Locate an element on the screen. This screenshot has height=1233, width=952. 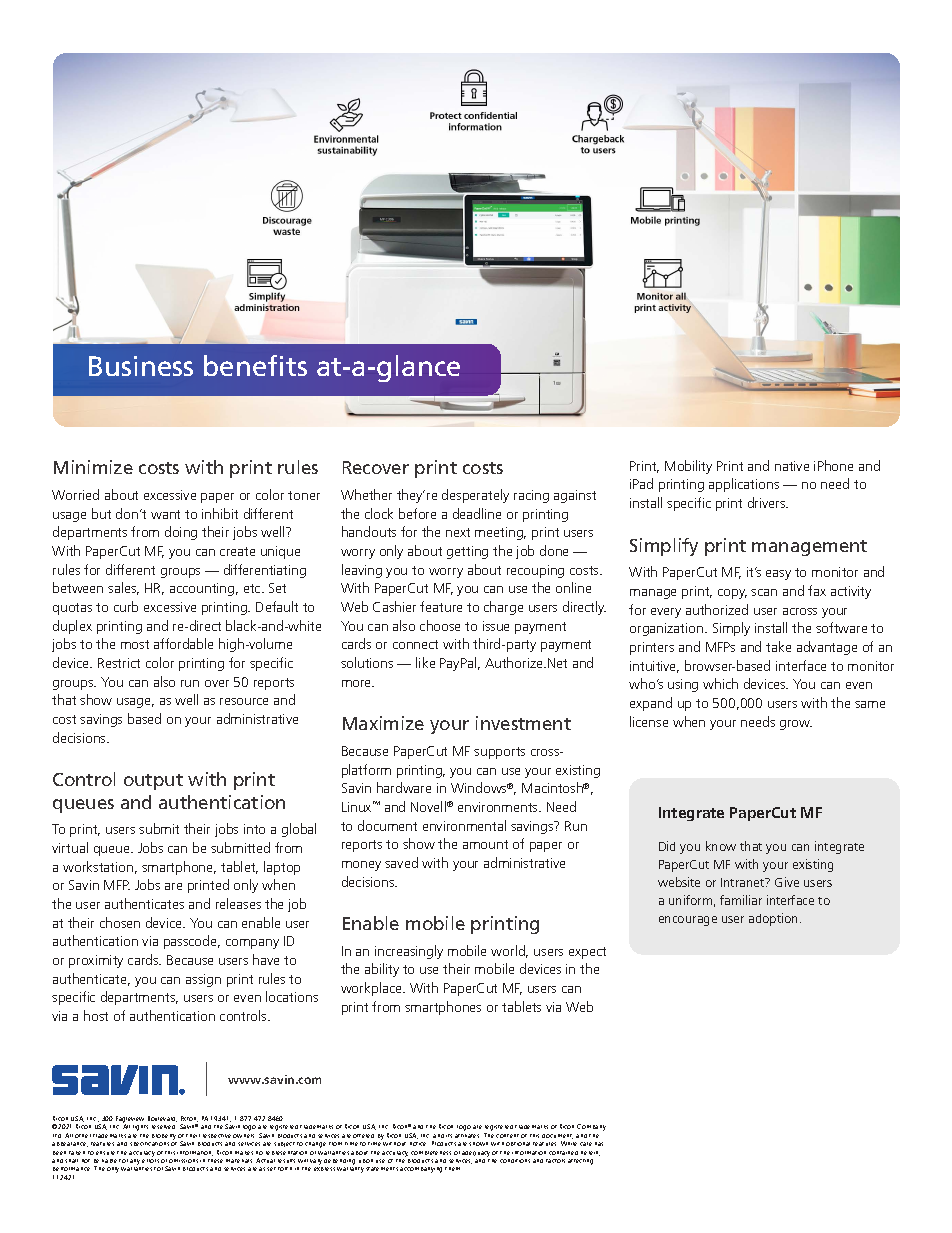
output is located at coordinates (153, 782).
